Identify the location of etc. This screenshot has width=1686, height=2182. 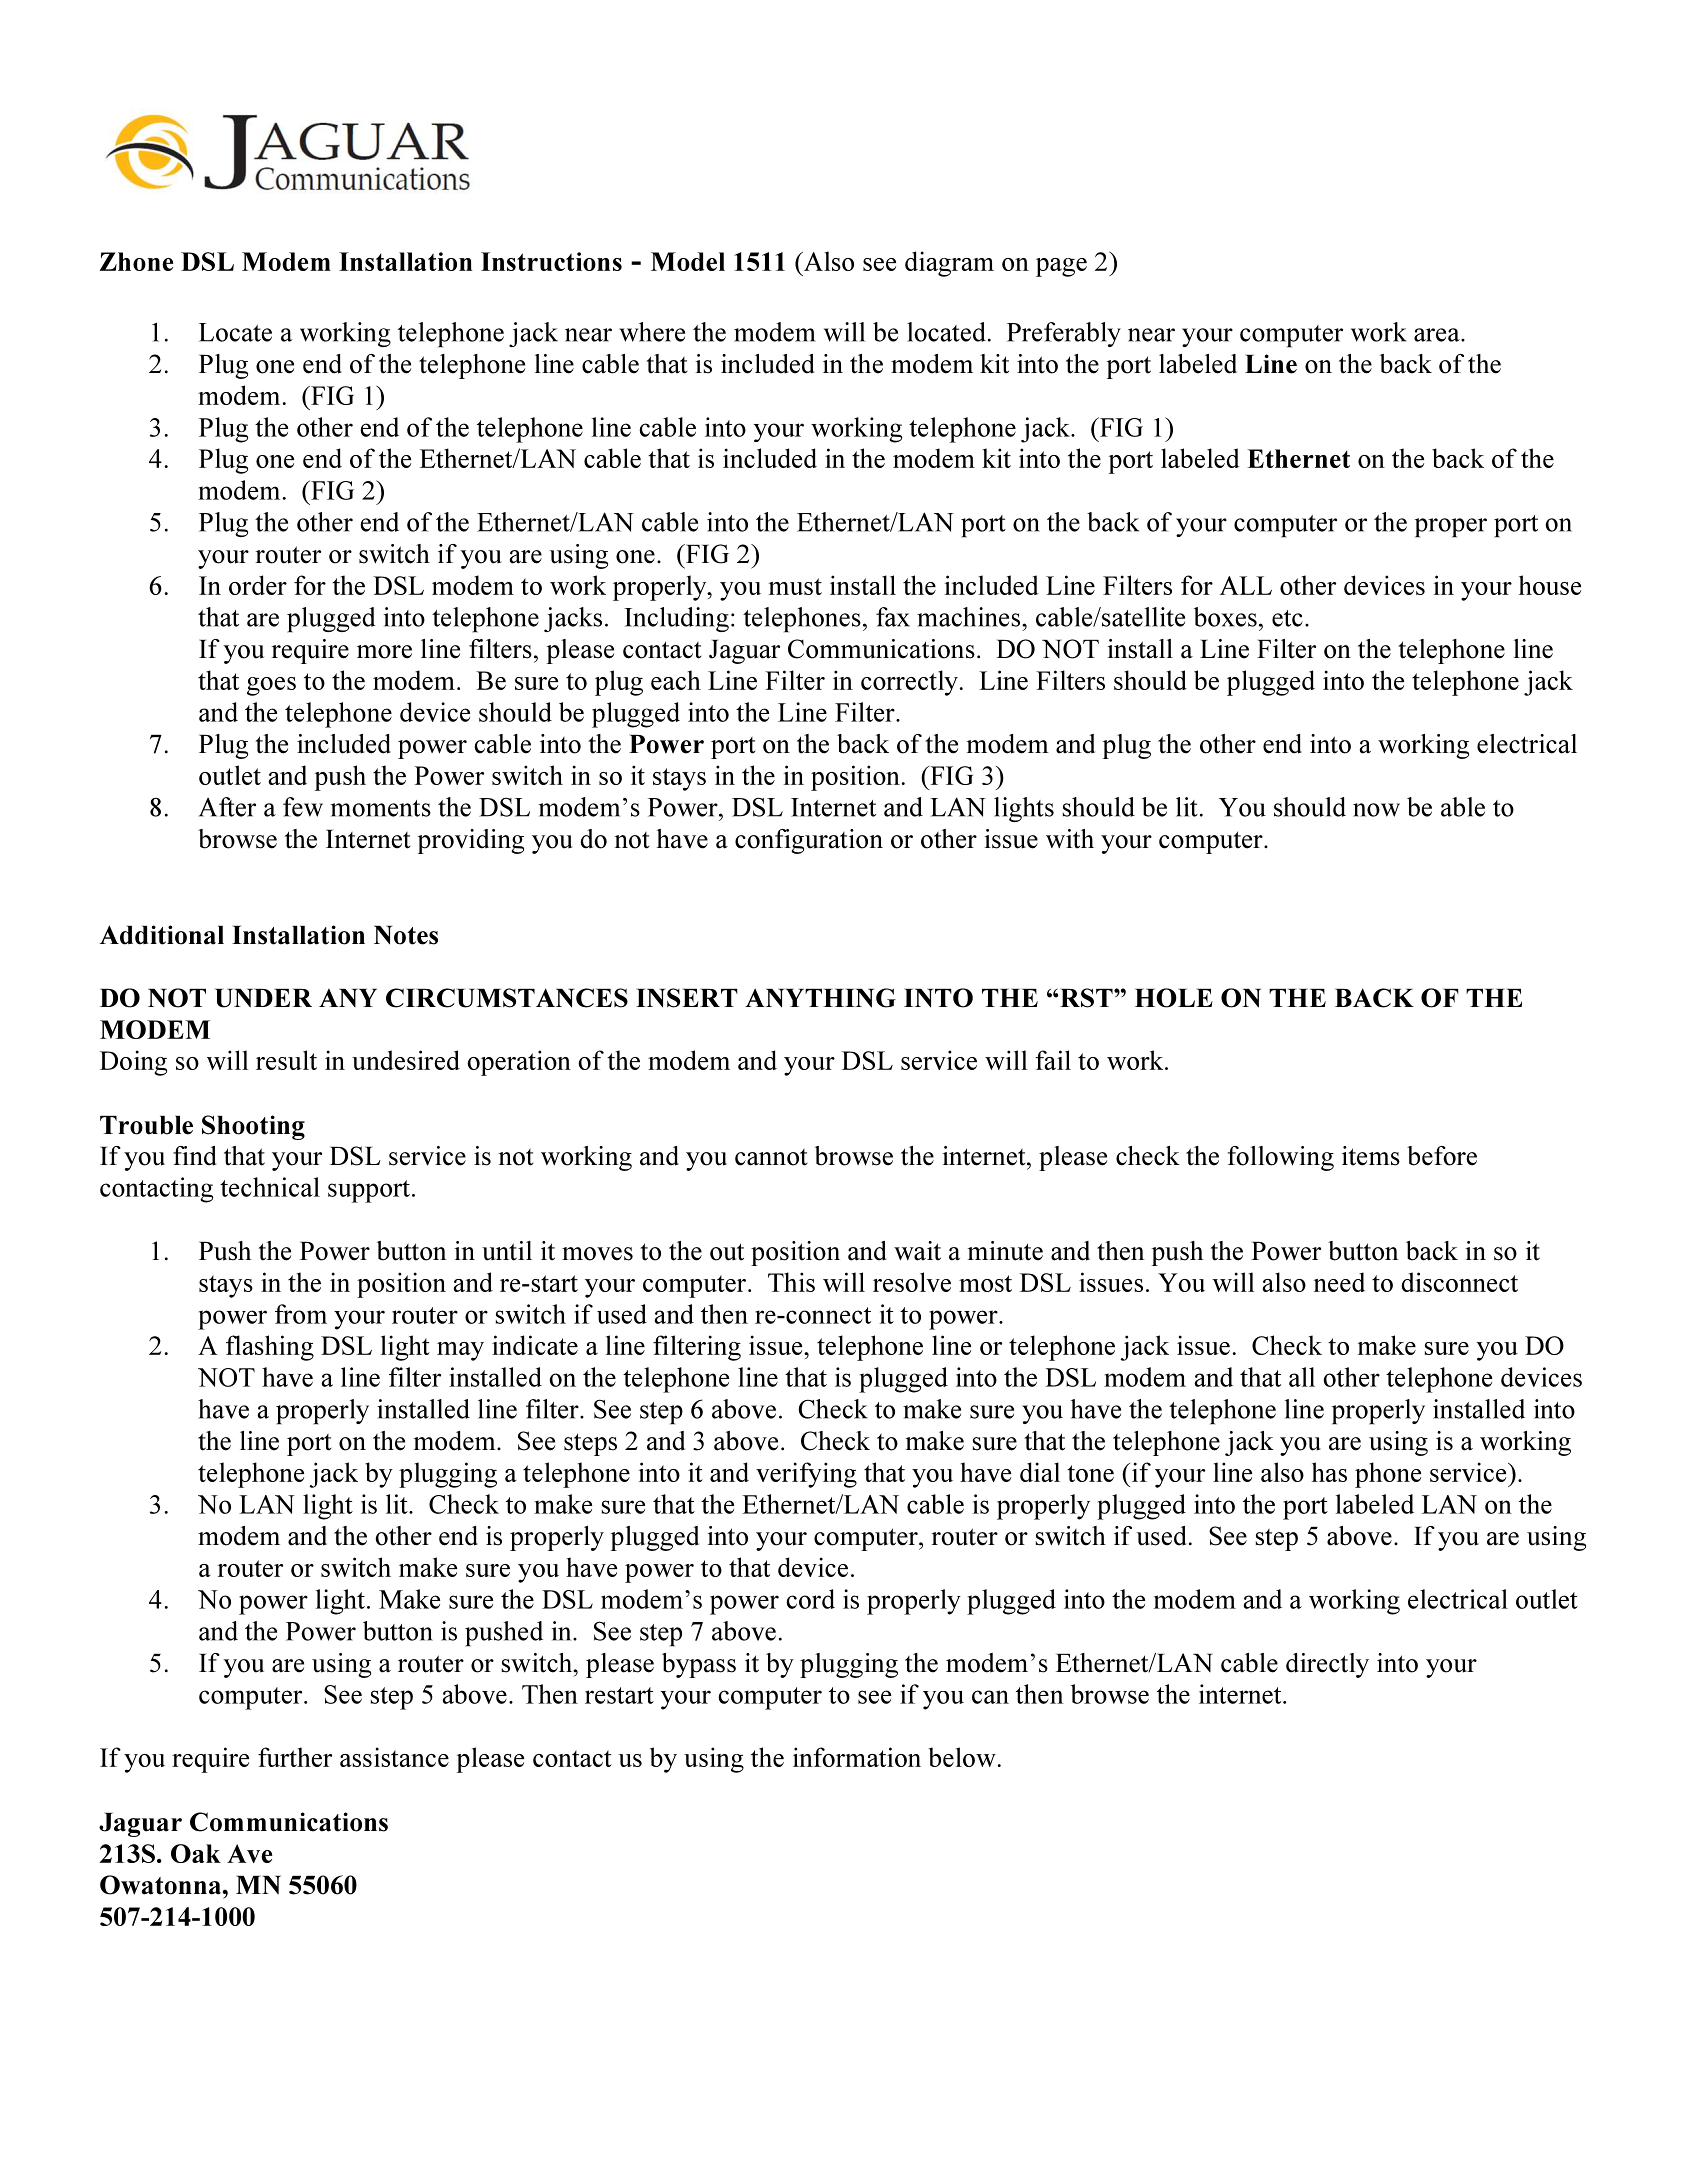
(1287, 618).
